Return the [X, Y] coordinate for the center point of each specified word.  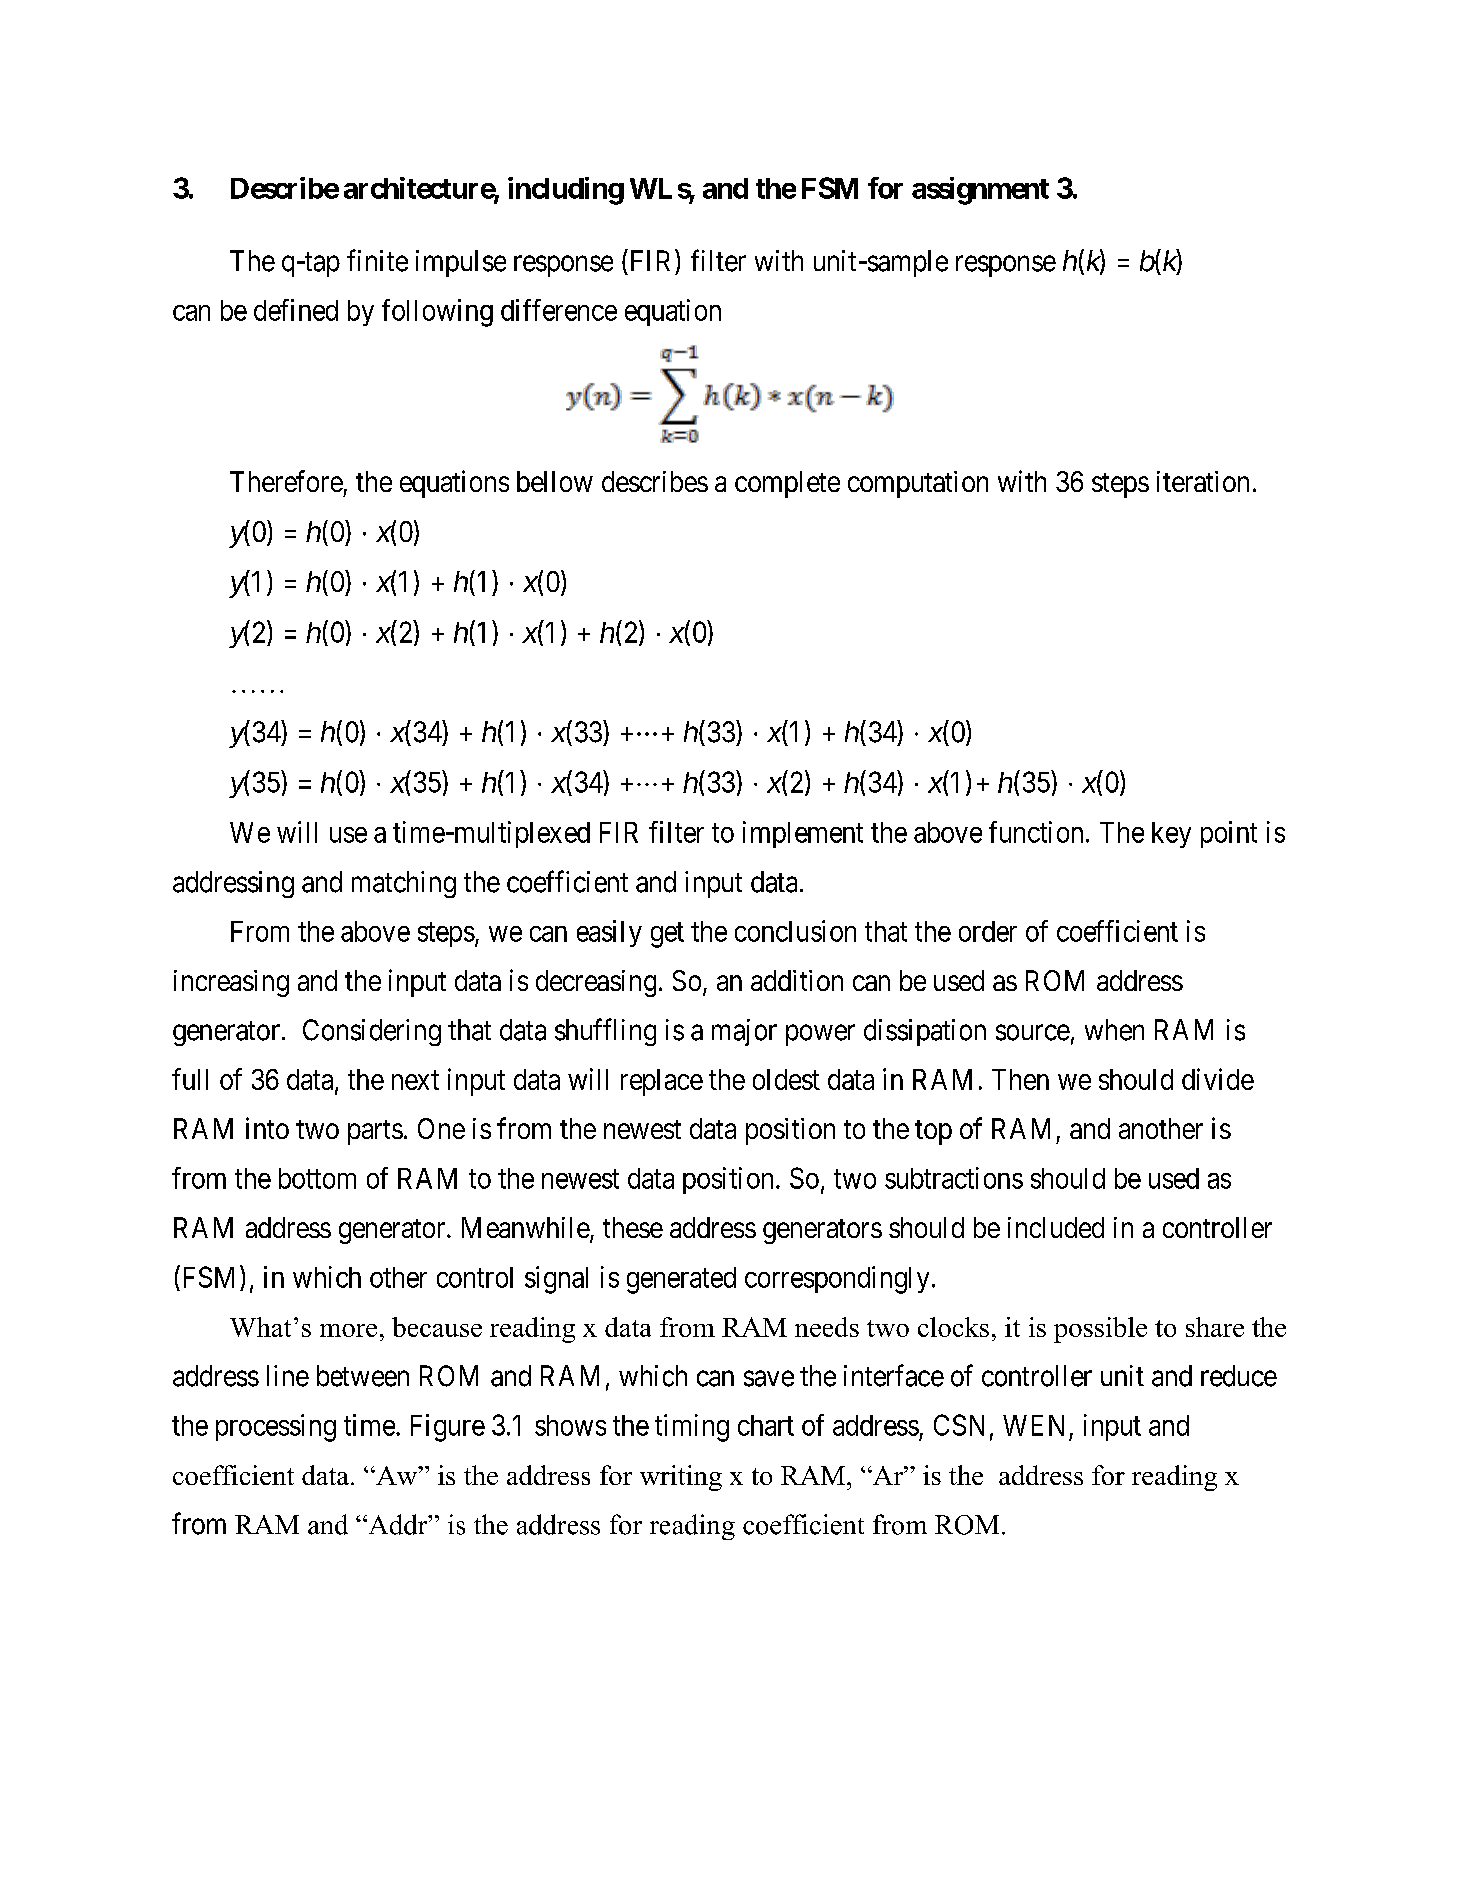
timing [692, 1428]
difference [559, 310]
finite [377, 260]
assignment [980, 191]
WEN [1033, 1425]
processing [276, 1428]
